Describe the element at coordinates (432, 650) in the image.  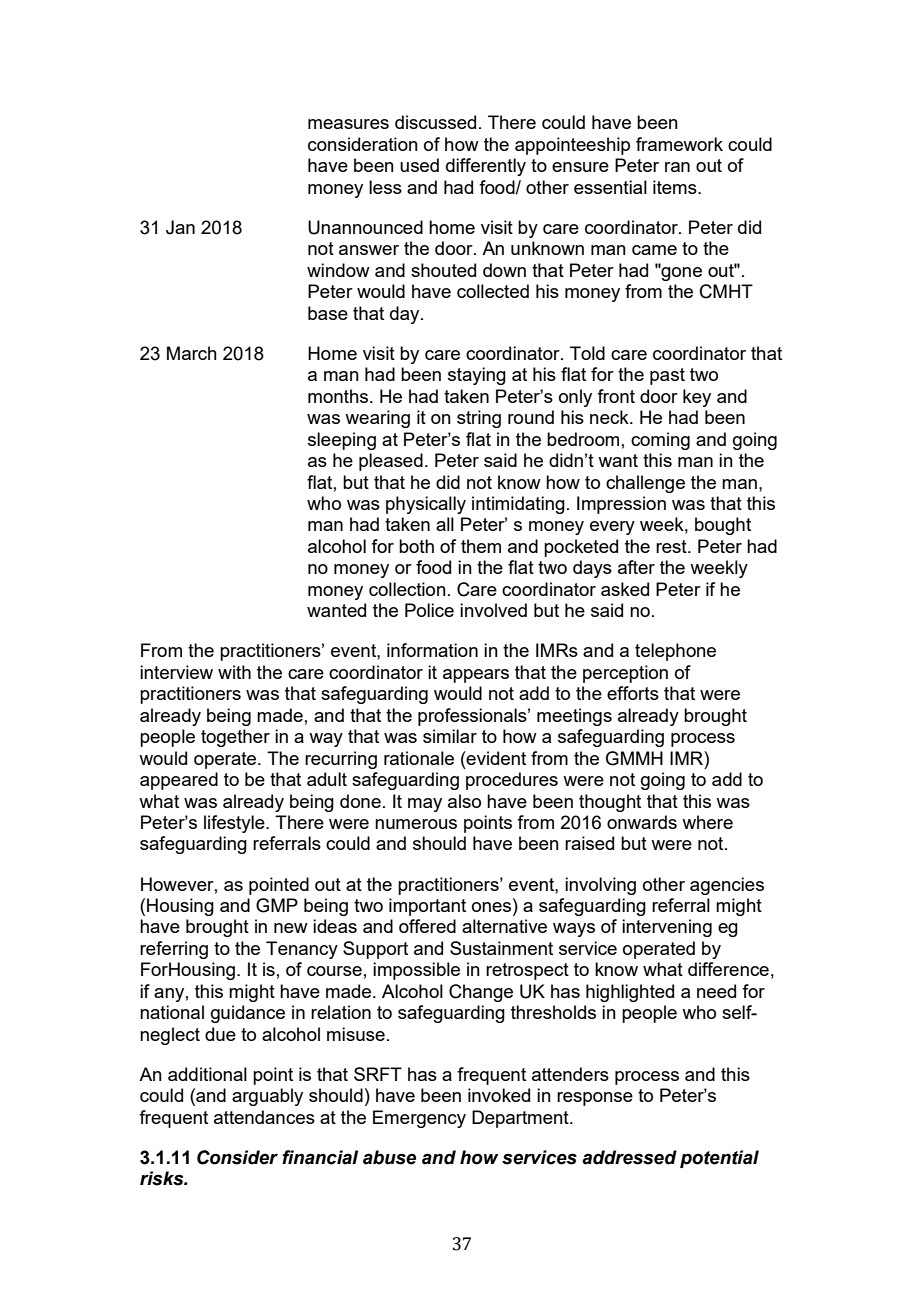
I see `information` at that location.
